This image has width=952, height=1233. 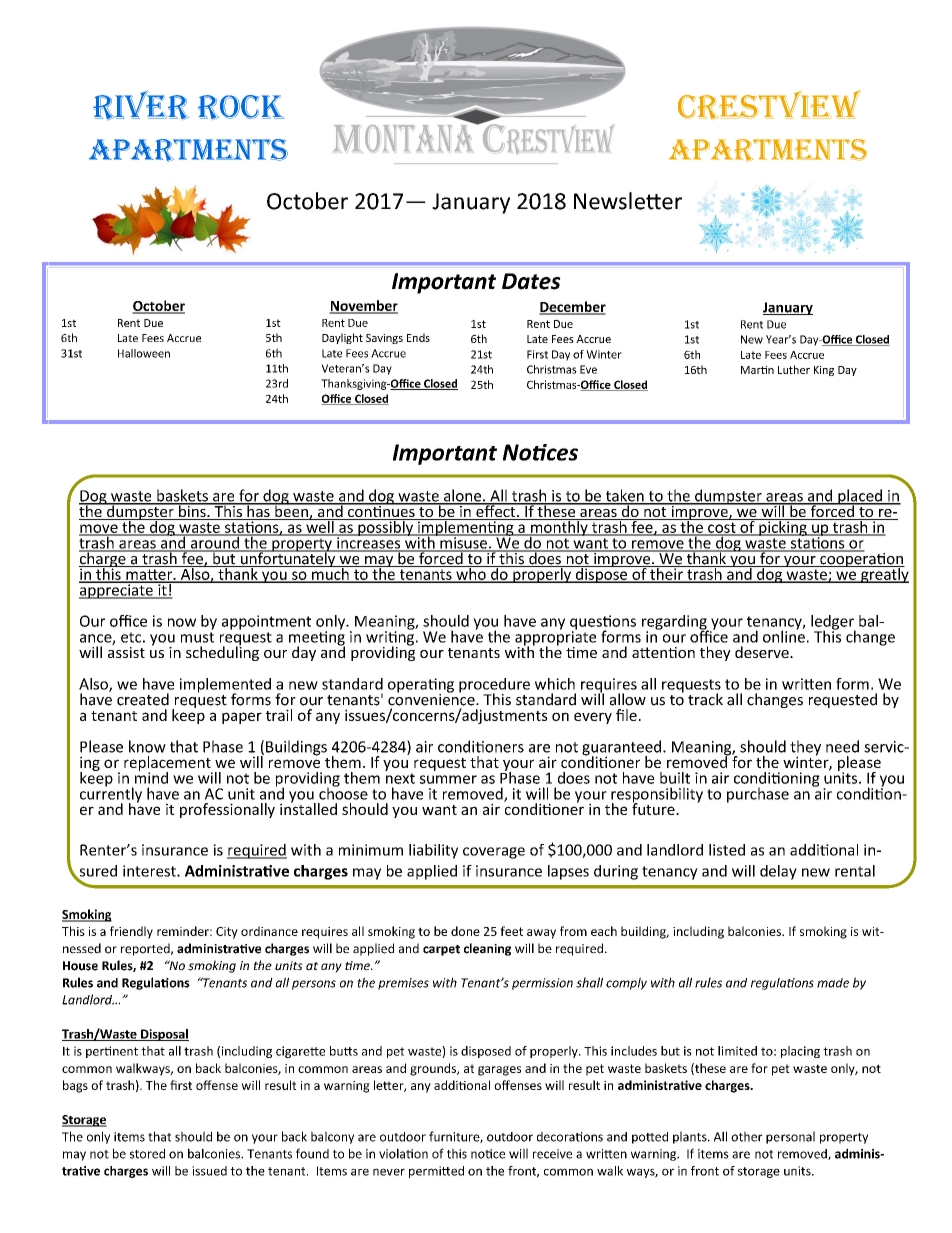 I want to click on placed, so click(x=860, y=498).
